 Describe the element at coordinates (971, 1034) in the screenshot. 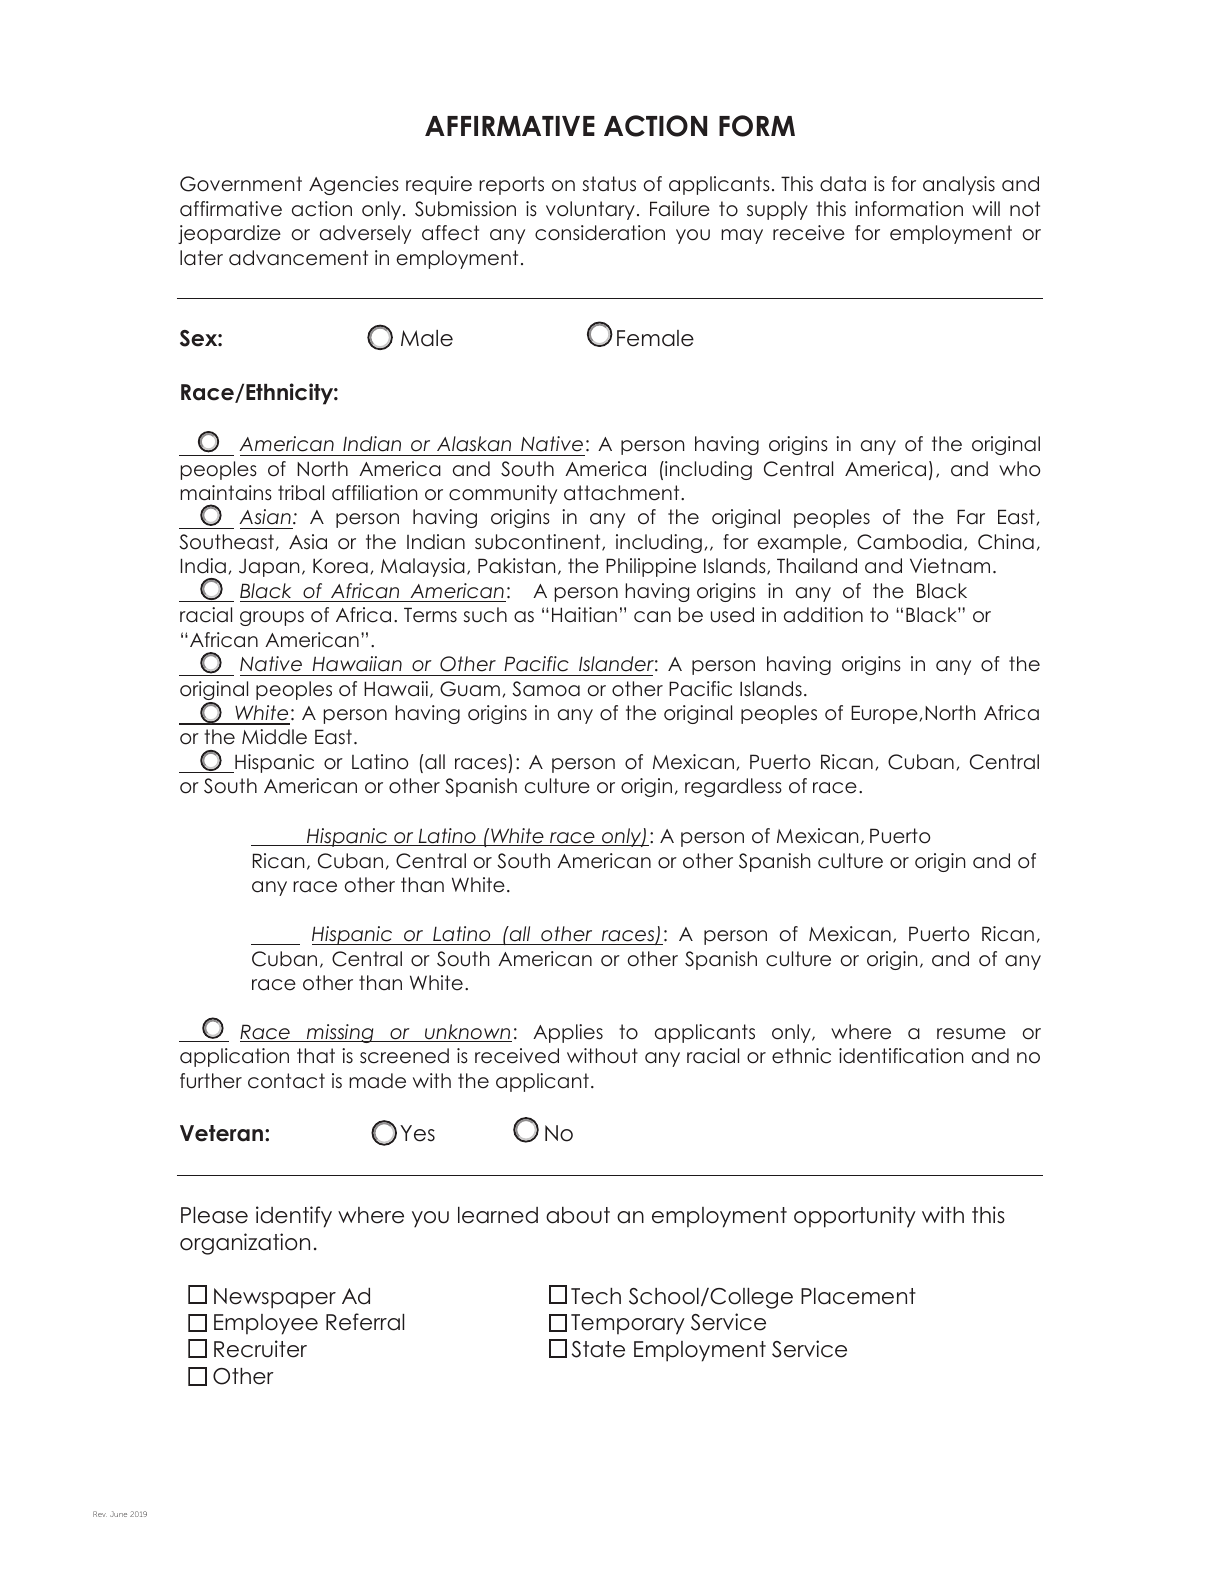

I see `resume` at that location.
